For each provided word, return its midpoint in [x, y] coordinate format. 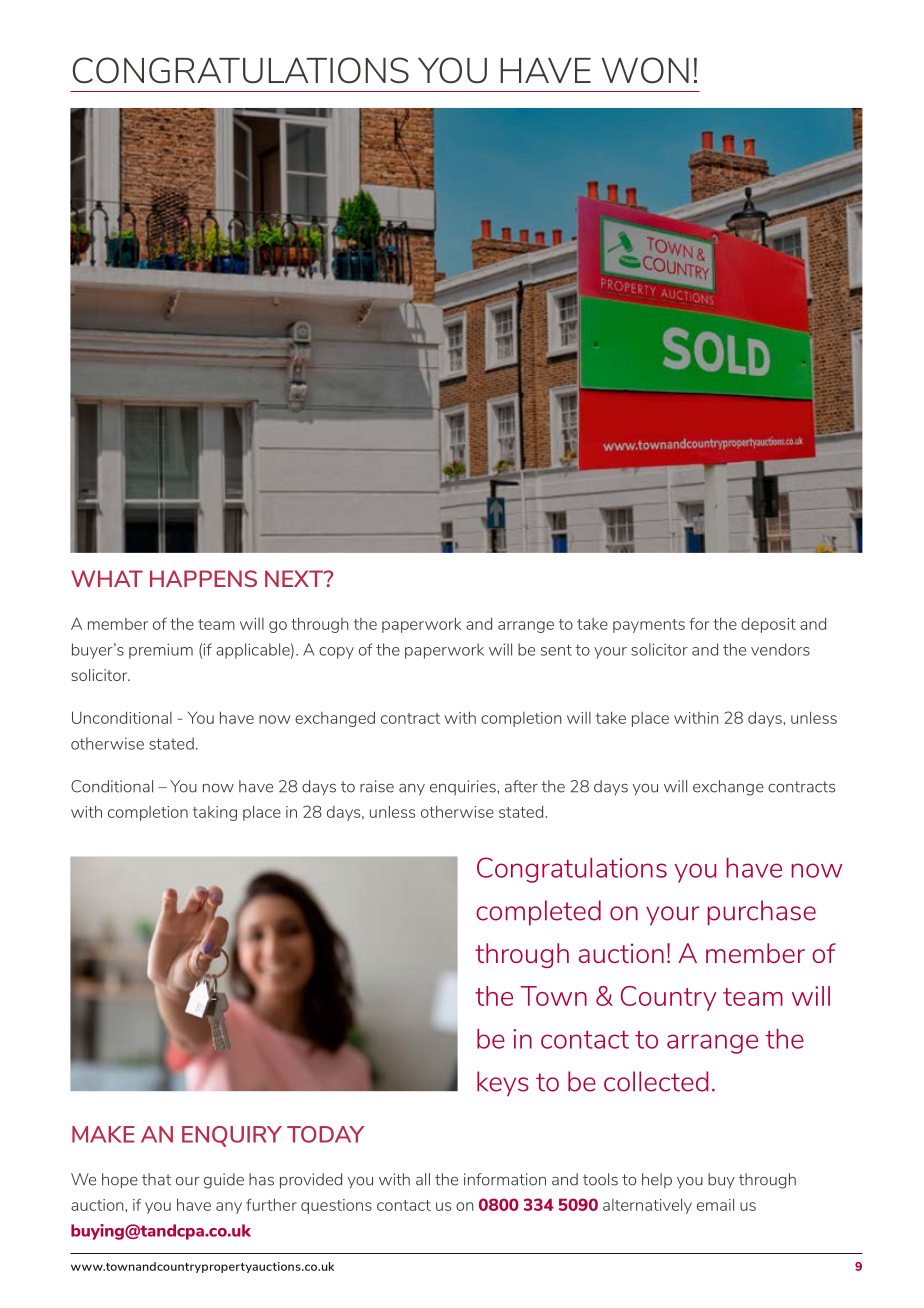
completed [538, 913]
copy [336, 653]
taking [215, 813]
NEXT [295, 578]
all [423, 1179]
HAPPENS [203, 578]
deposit [768, 625]
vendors [780, 649]
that [156, 1179]
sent [556, 650]
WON [645, 70]
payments [649, 626]
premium [161, 651]
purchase [762, 913]
